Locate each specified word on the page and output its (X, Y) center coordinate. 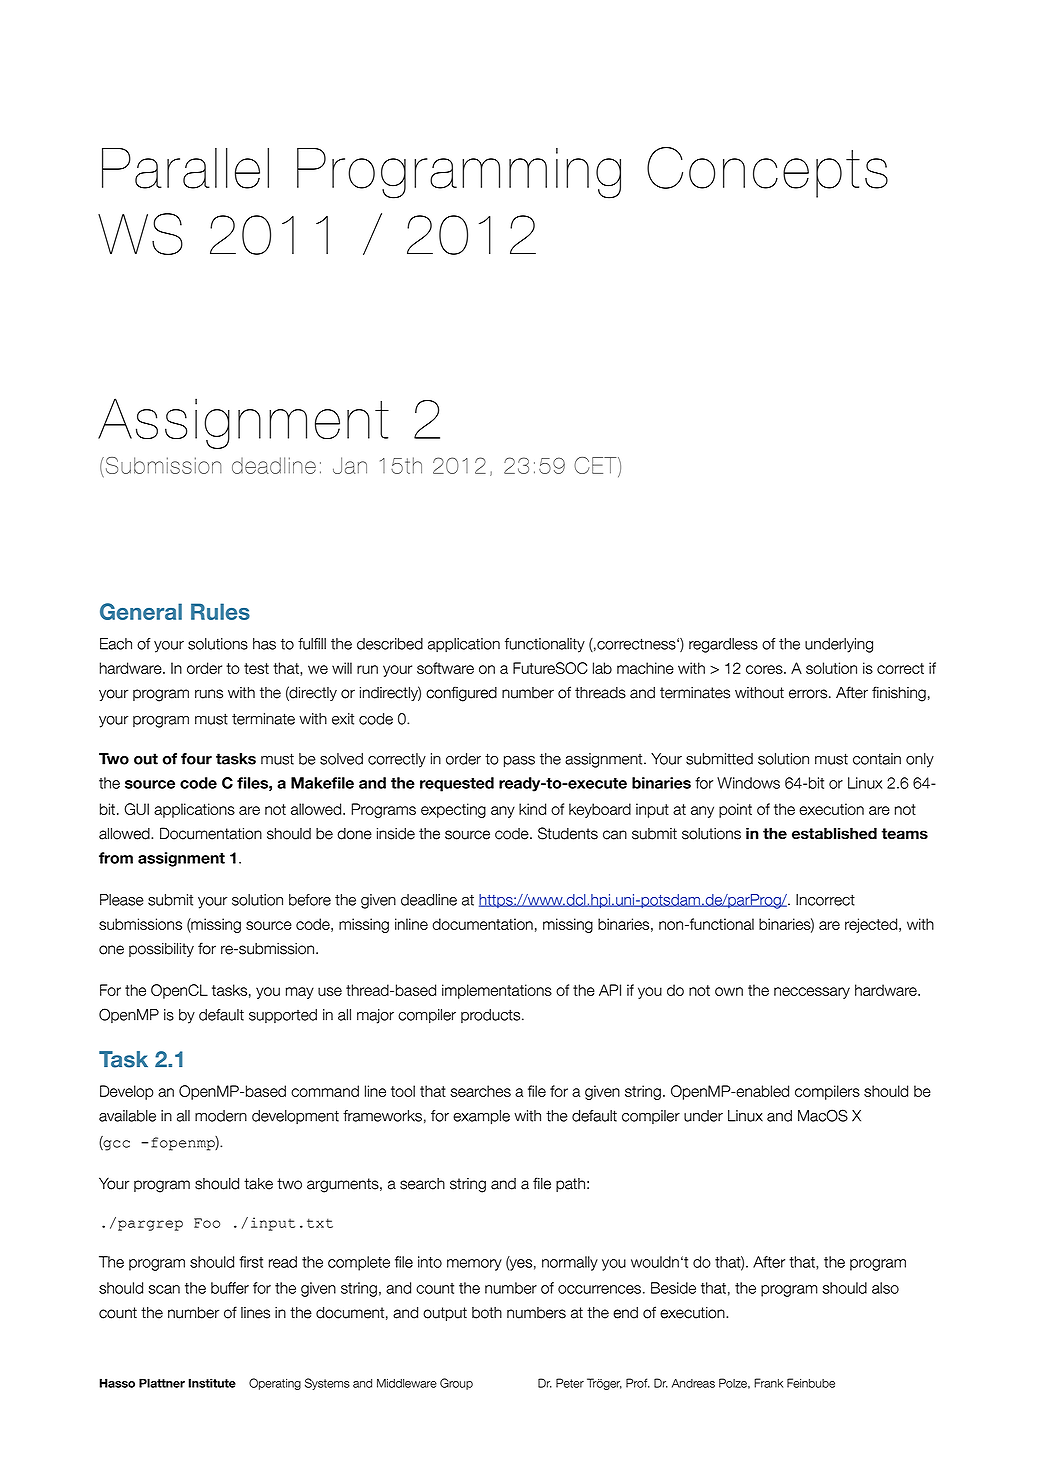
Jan (350, 465)
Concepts (767, 172)
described (390, 644)
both (487, 1313)
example (481, 1117)
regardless (723, 645)
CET (596, 466)
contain (877, 759)
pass (519, 762)
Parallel (185, 168)
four (196, 759)
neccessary (812, 993)
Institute (212, 1383)
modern (221, 1116)
